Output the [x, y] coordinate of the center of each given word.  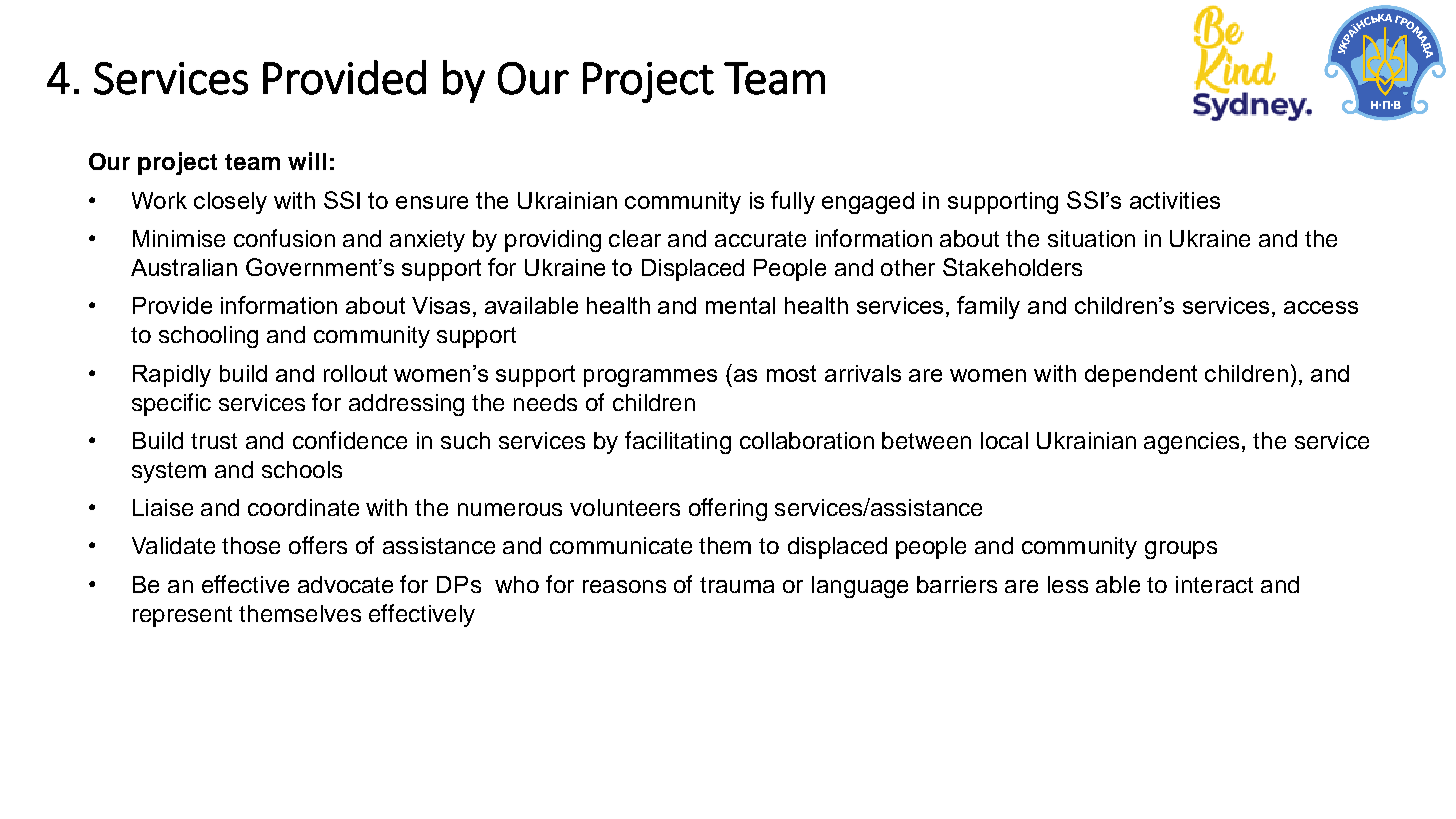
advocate [345, 584]
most [791, 373]
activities [1175, 200]
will [307, 161]
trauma [737, 585]
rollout [355, 373]
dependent [1141, 376]
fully [793, 202]
